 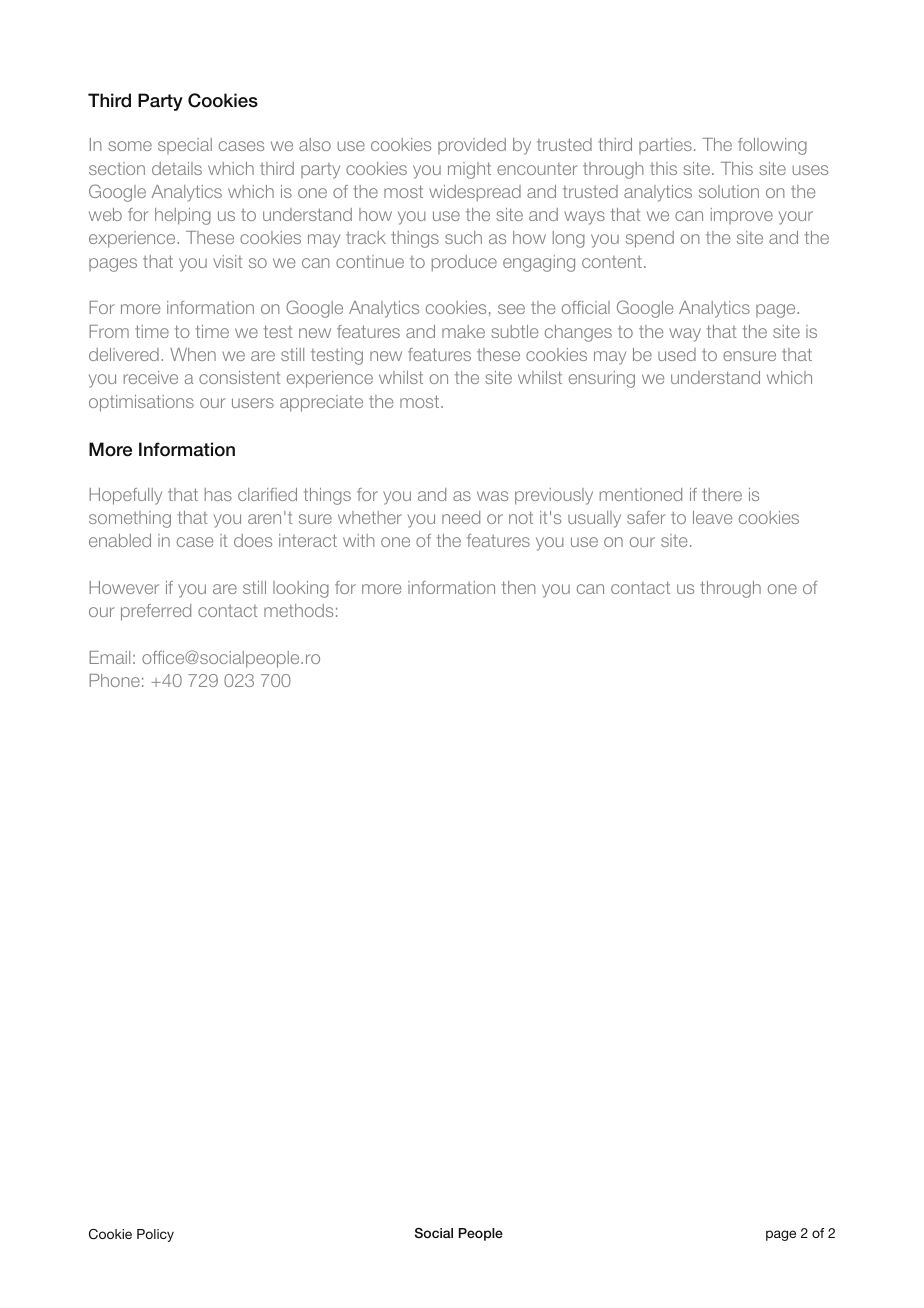 I want to click on there, so click(x=722, y=494).
